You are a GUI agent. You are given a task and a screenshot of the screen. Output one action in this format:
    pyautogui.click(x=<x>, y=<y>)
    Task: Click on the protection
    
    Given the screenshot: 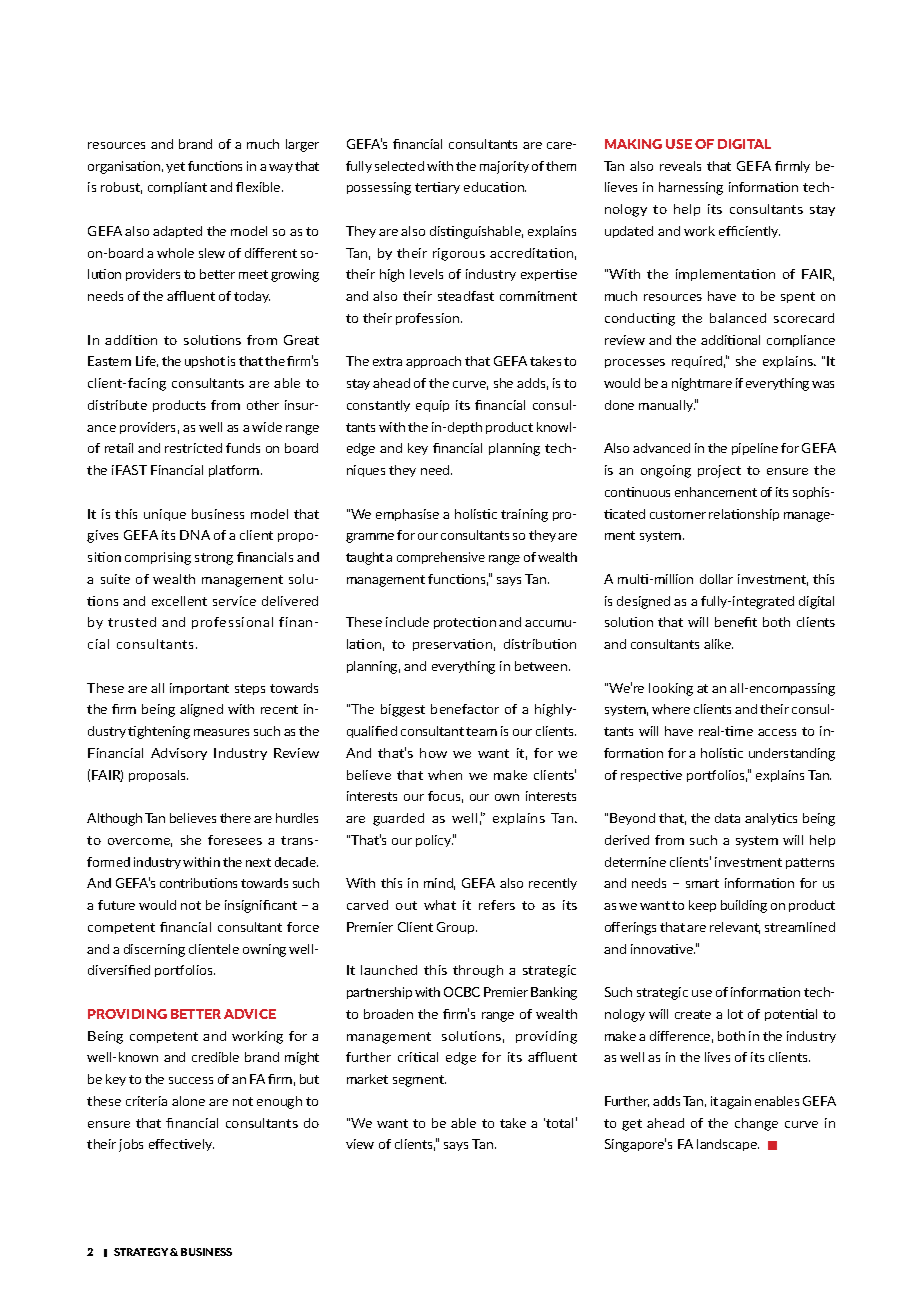 What is the action you would take?
    pyautogui.click(x=465, y=623)
